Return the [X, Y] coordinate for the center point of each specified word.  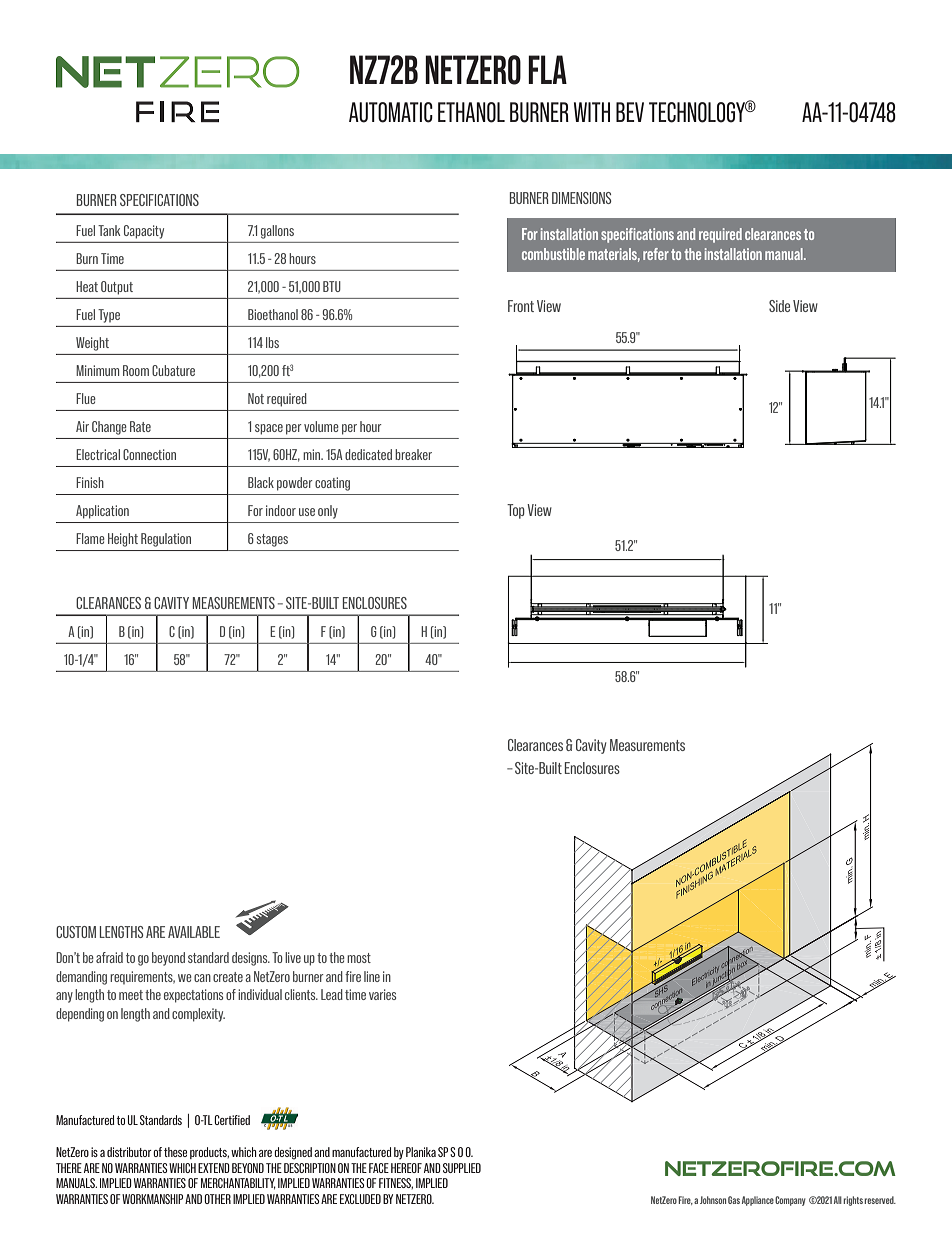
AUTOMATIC [391, 112]
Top [516, 511]
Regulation [166, 540]
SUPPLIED [462, 1168]
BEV [630, 112]
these [175, 1152]
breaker [413, 454]
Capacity [144, 232]
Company [790, 1201]
